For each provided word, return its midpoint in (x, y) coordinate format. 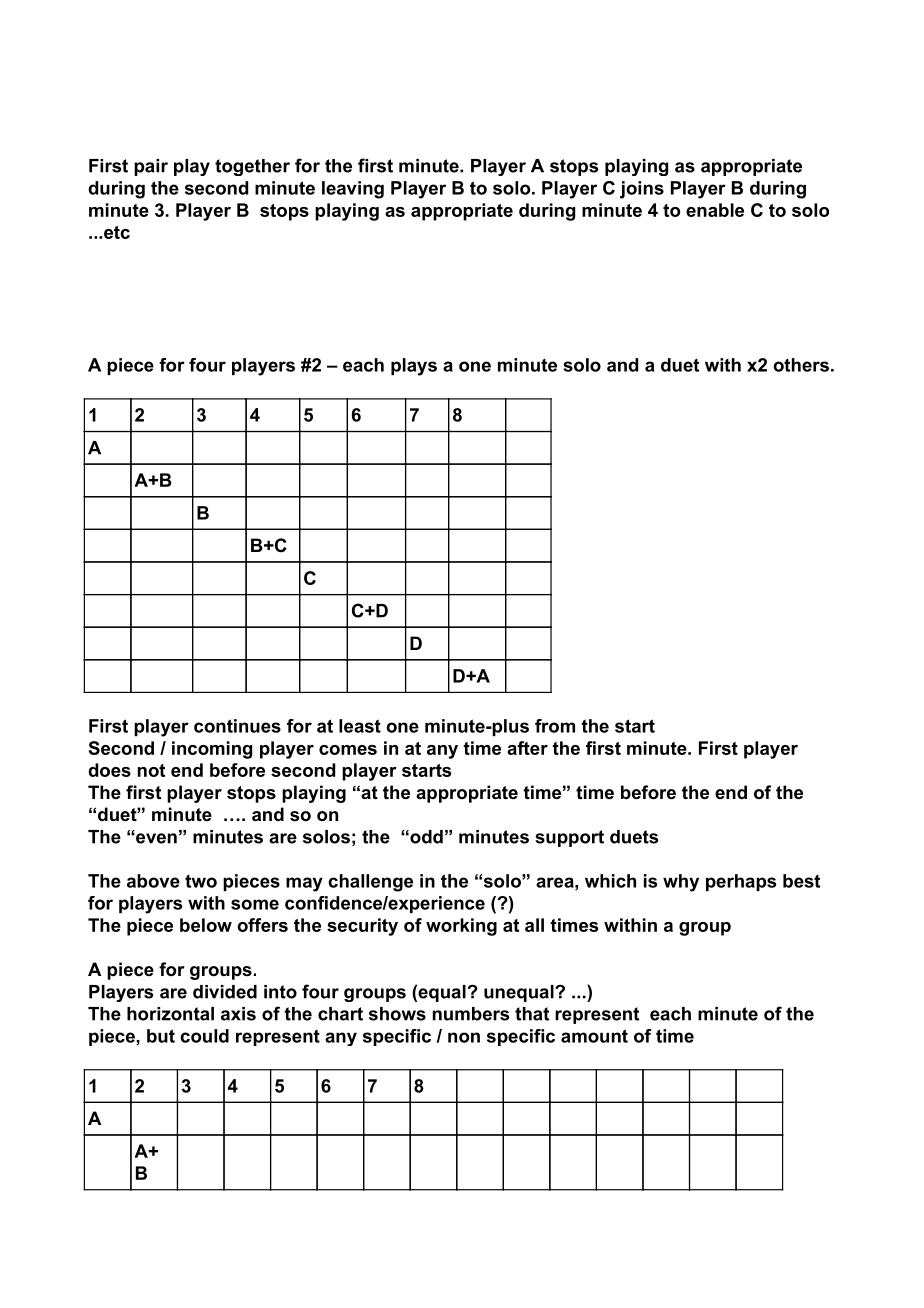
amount (594, 1036)
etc (117, 232)
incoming (212, 750)
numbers (471, 1014)
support (569, 838)
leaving (353, 190)
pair (151, 167)
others (801, 365)
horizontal (170, 1014)
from (555, 726)
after (527, 748)
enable (715, 210)
